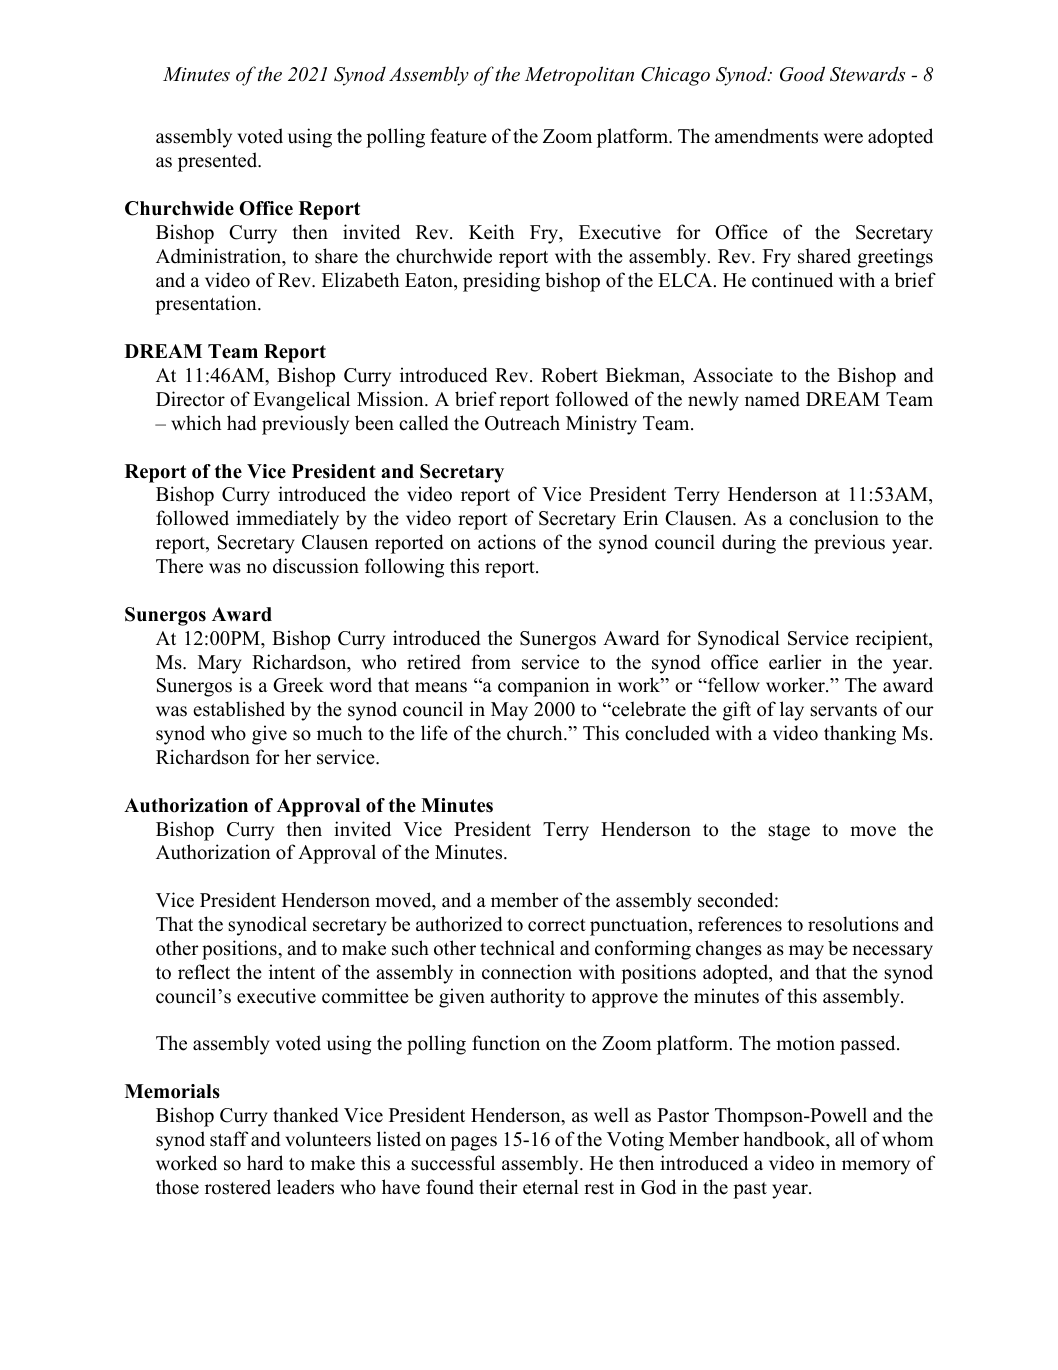 This document has height=1370, width=1058. Describe the element at coordinates (339, 733) in the document. I see `much` at that location.
